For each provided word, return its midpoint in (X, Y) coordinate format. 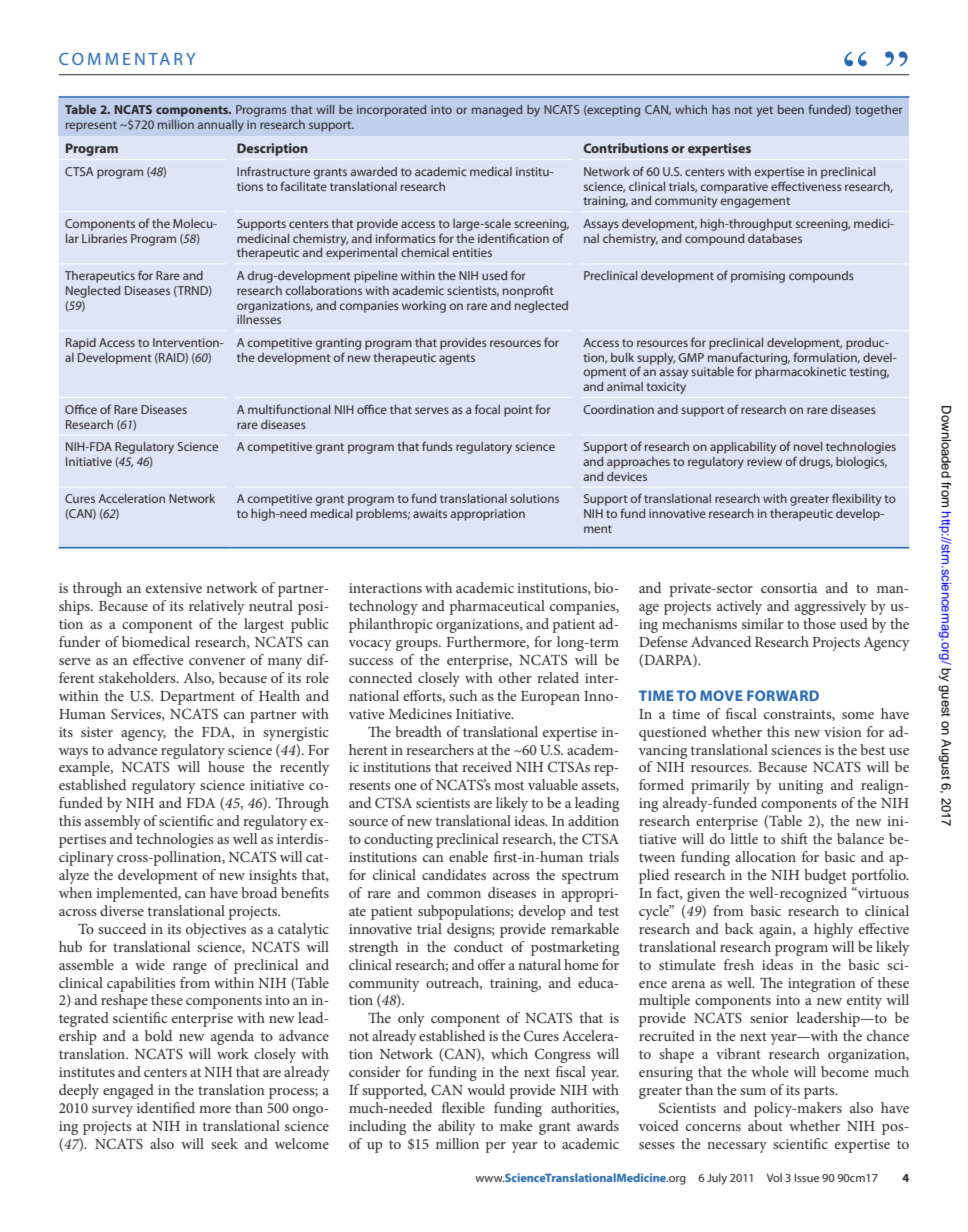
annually (221, 126)
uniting (800, 787)
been (791, 109)
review (764, 461)
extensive (174, 588)
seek (224, 1143)
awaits (430, 513)
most (509, 785)
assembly (113, 822)
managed (497, 111)
